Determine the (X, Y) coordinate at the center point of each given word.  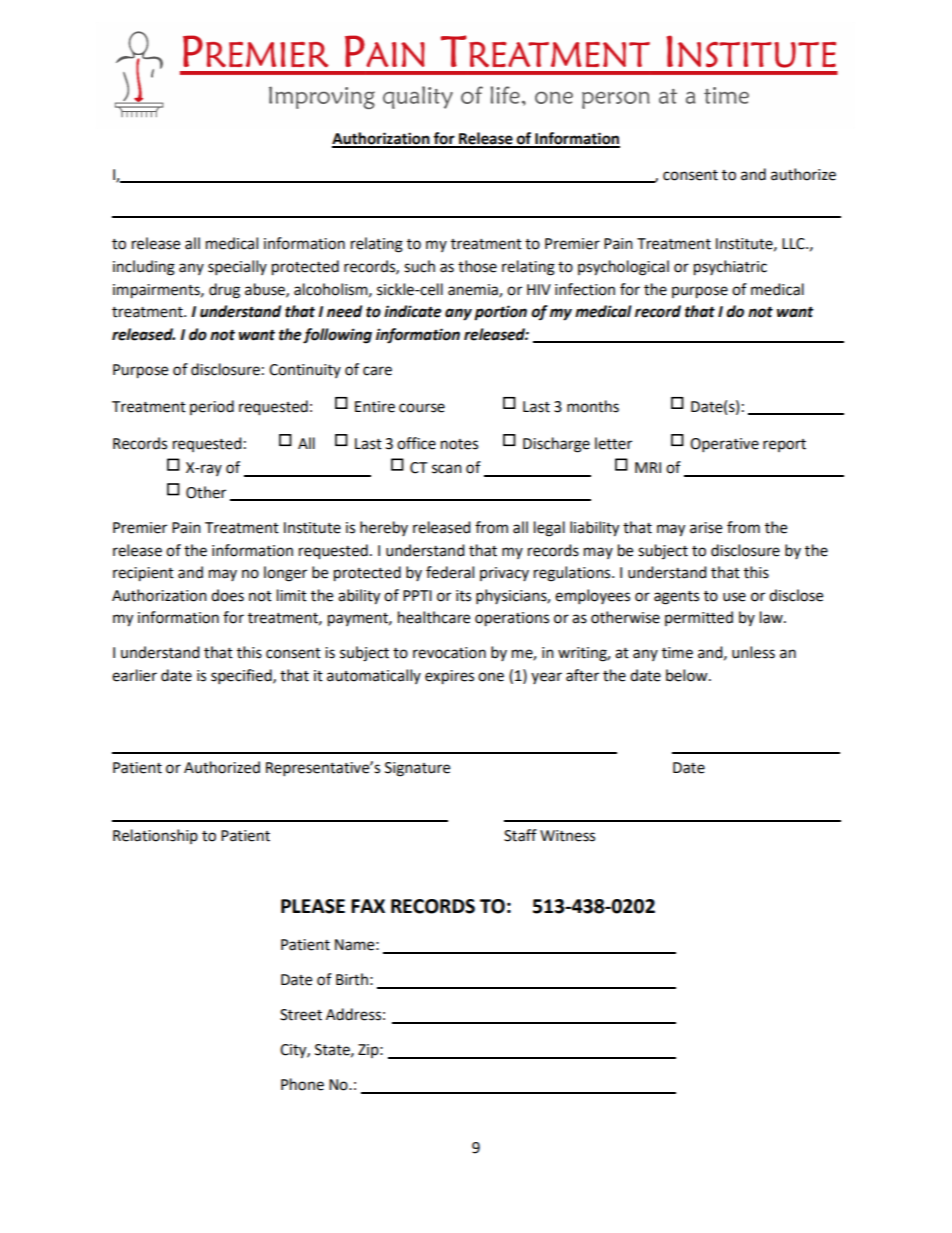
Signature (417, 769)
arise (706, 528)
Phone (302, 1084)
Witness (567, 836)
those (477, 266)
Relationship (155, 836)
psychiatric (730, 268)
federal (450, 572)
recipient (143, 574)
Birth (352, 979)
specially (237, 268)
